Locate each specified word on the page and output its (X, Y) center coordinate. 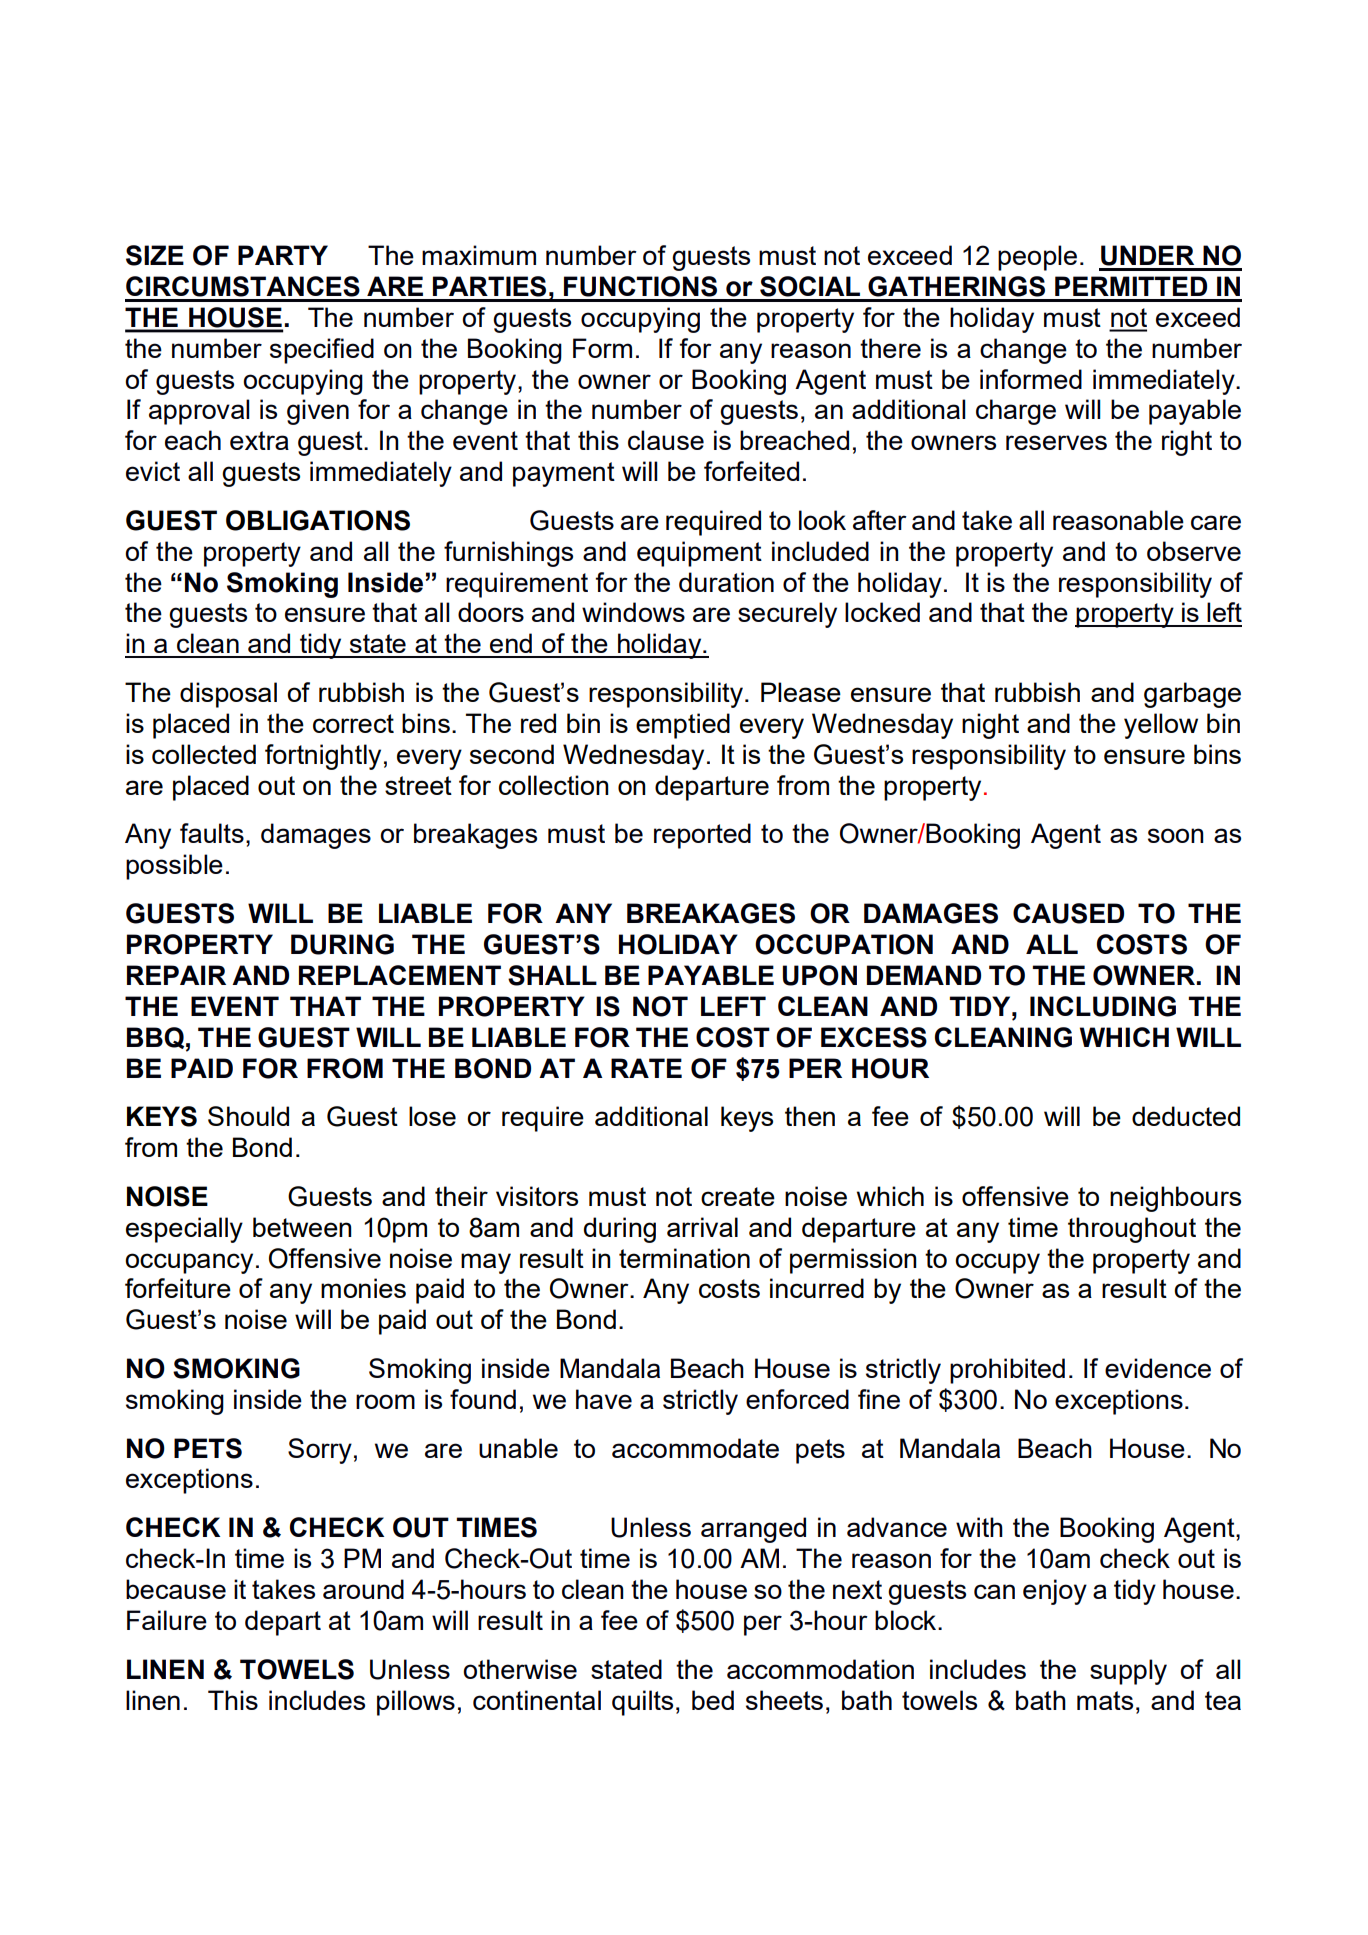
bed (713, 1700)
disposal (228, 695)
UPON (820, 975)
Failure (167, 1620)
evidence (1158, 1368)
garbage (1192, 695)
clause (666, 440)
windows (633, 612)
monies (363, 1288)
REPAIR (176, 975)
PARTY (283, 255)
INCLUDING (1103, 1006)
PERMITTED (1131, 286)
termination (684, 1258)
